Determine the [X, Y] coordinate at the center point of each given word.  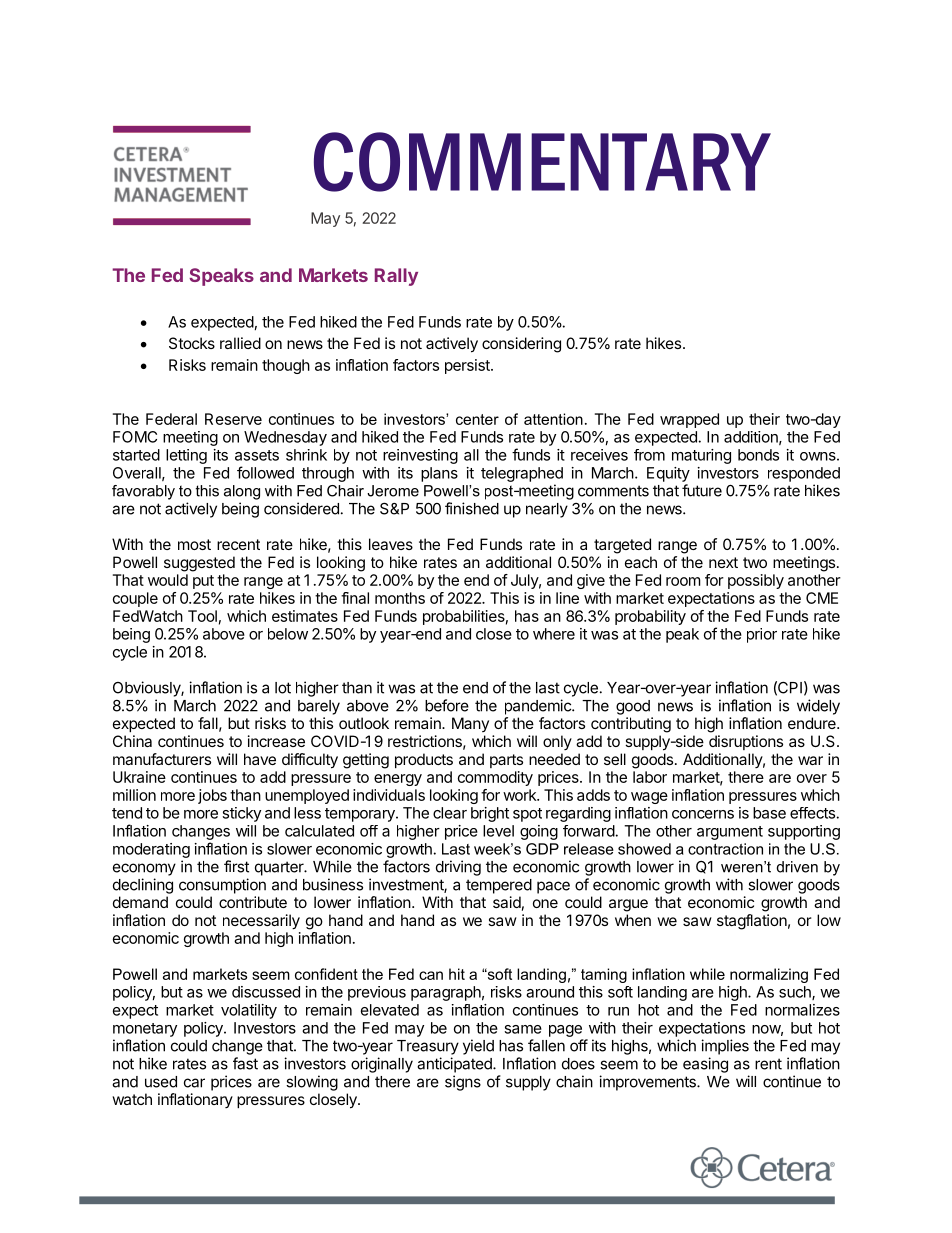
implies [725, 1047]
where [554, 634]
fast [245, 1063]
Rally [396, 277]
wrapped [689, 420]
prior [762, 635]
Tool [202, 616]
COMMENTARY [542, 162]
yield [478, 1047]
